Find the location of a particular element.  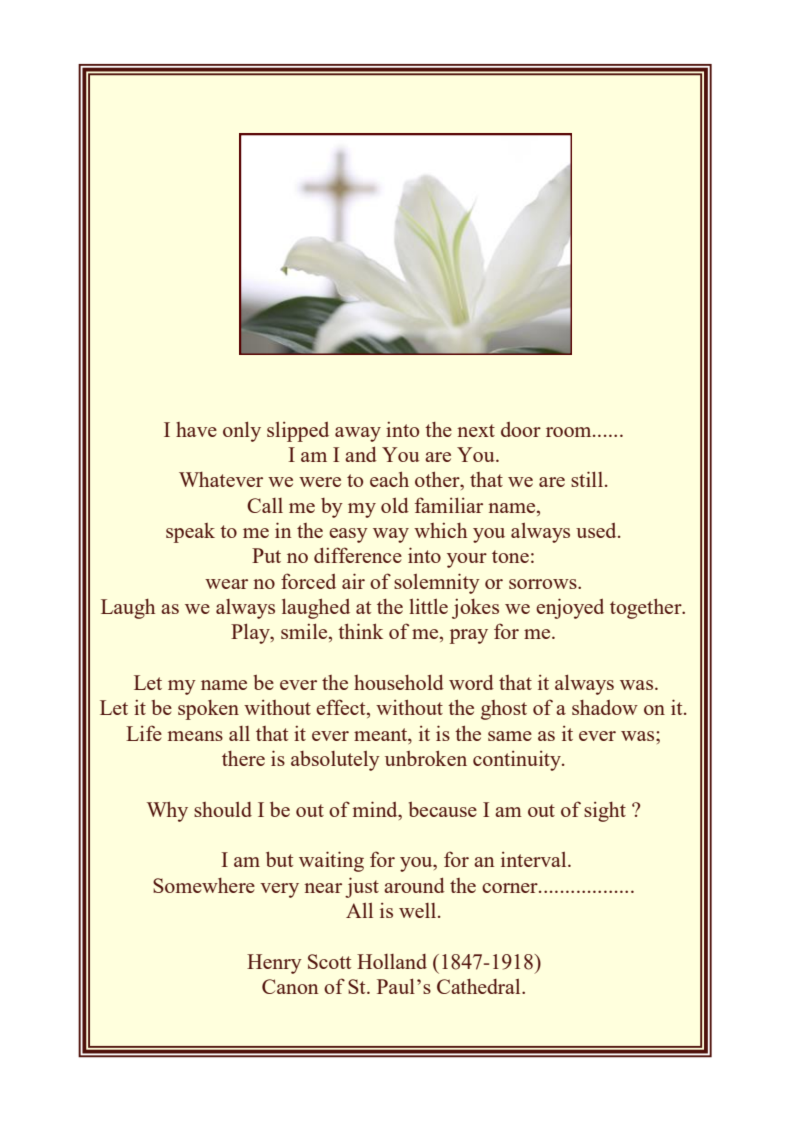

room is located at coordinates (570, 432).
